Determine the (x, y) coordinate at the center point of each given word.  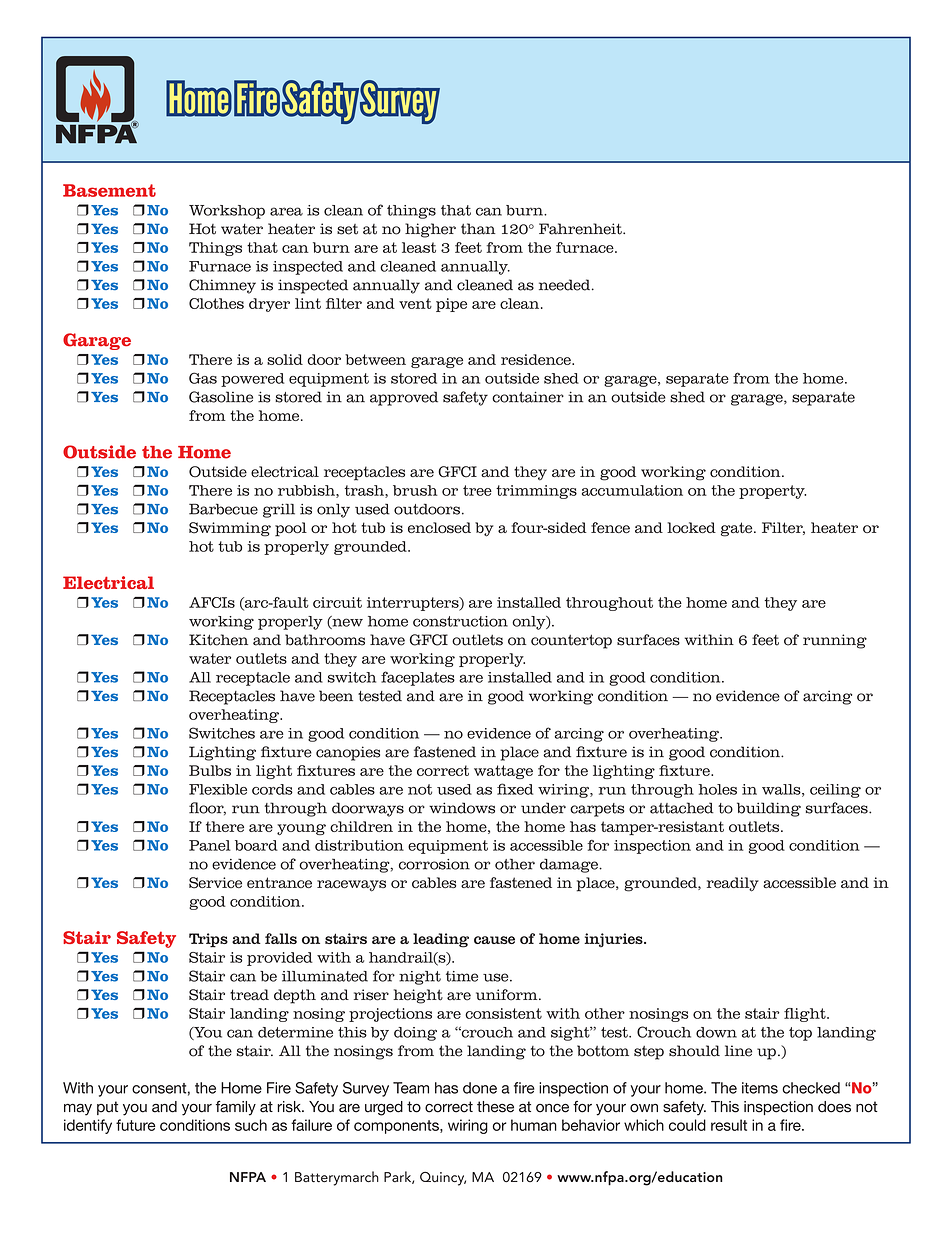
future (136, 1125)
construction (460, 621)
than (478, 229)
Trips (208, 940)
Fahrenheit (581, 229)
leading (441, 940)
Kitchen (218, 640)
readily (733, 884)
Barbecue (223, 509)
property (772, 492)
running (835, 641)
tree (477, 490)
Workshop (227, 212)
